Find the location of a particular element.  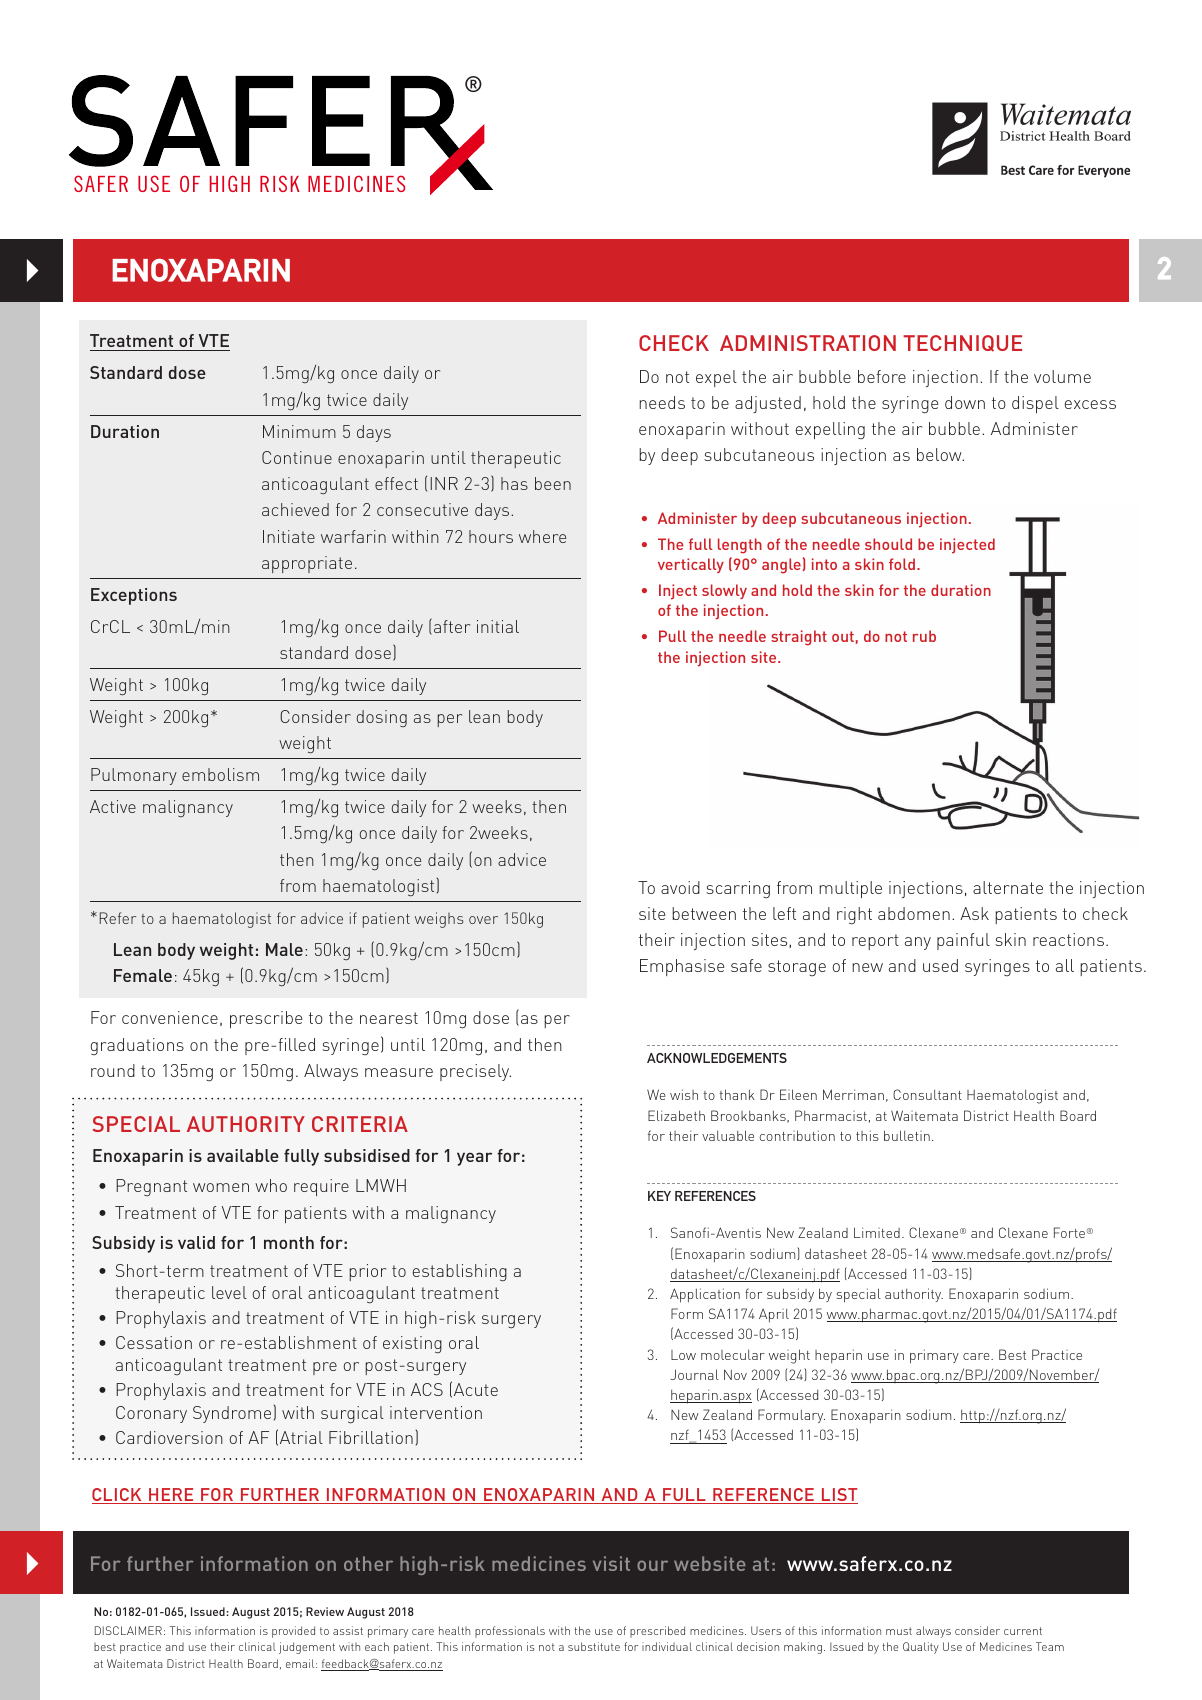

embolism is located at coordinates (220, 774).
